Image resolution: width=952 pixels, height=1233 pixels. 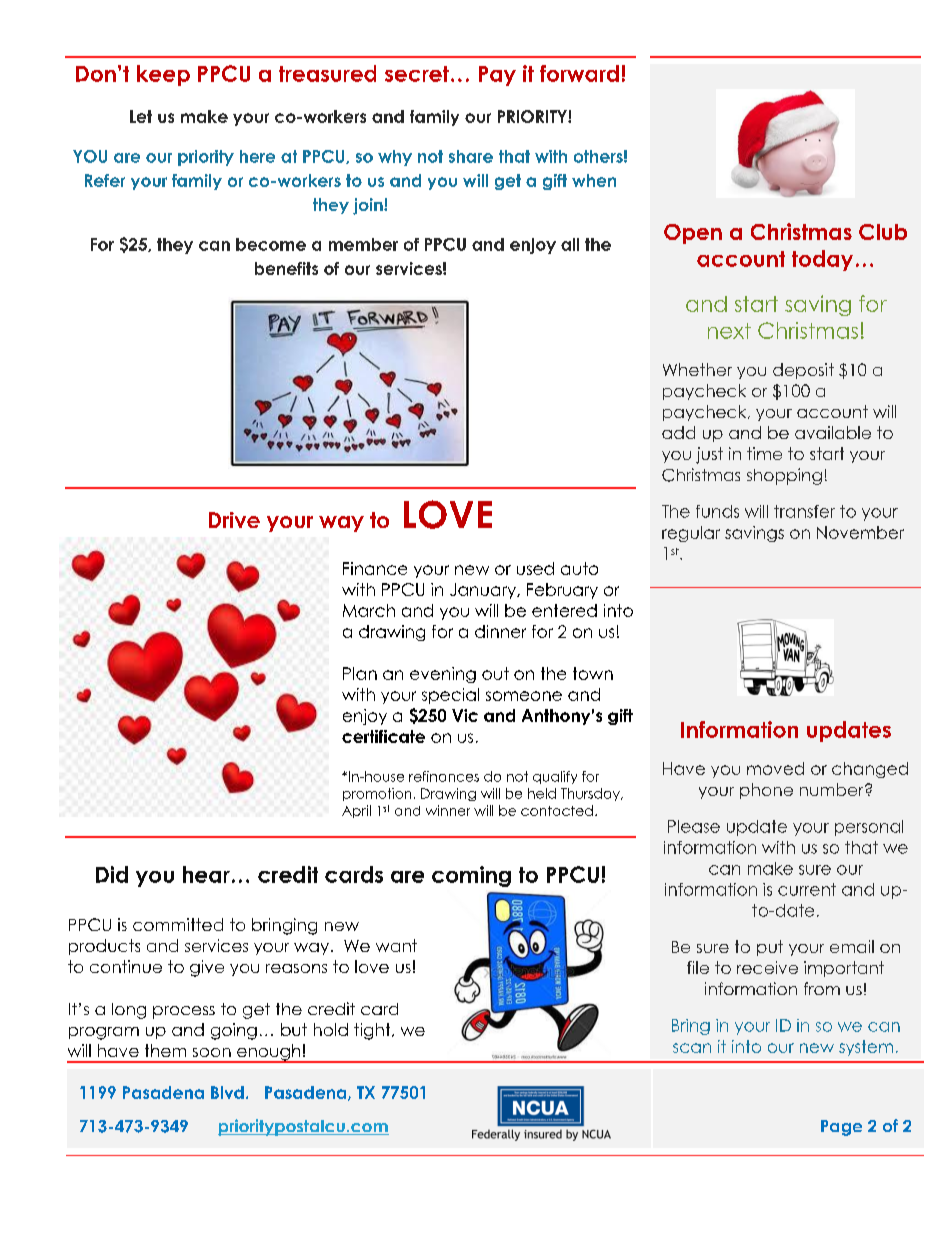 What do you see at coordinates (524, 696) in the page?
I see `someone` at bounding box center [524, 696].
